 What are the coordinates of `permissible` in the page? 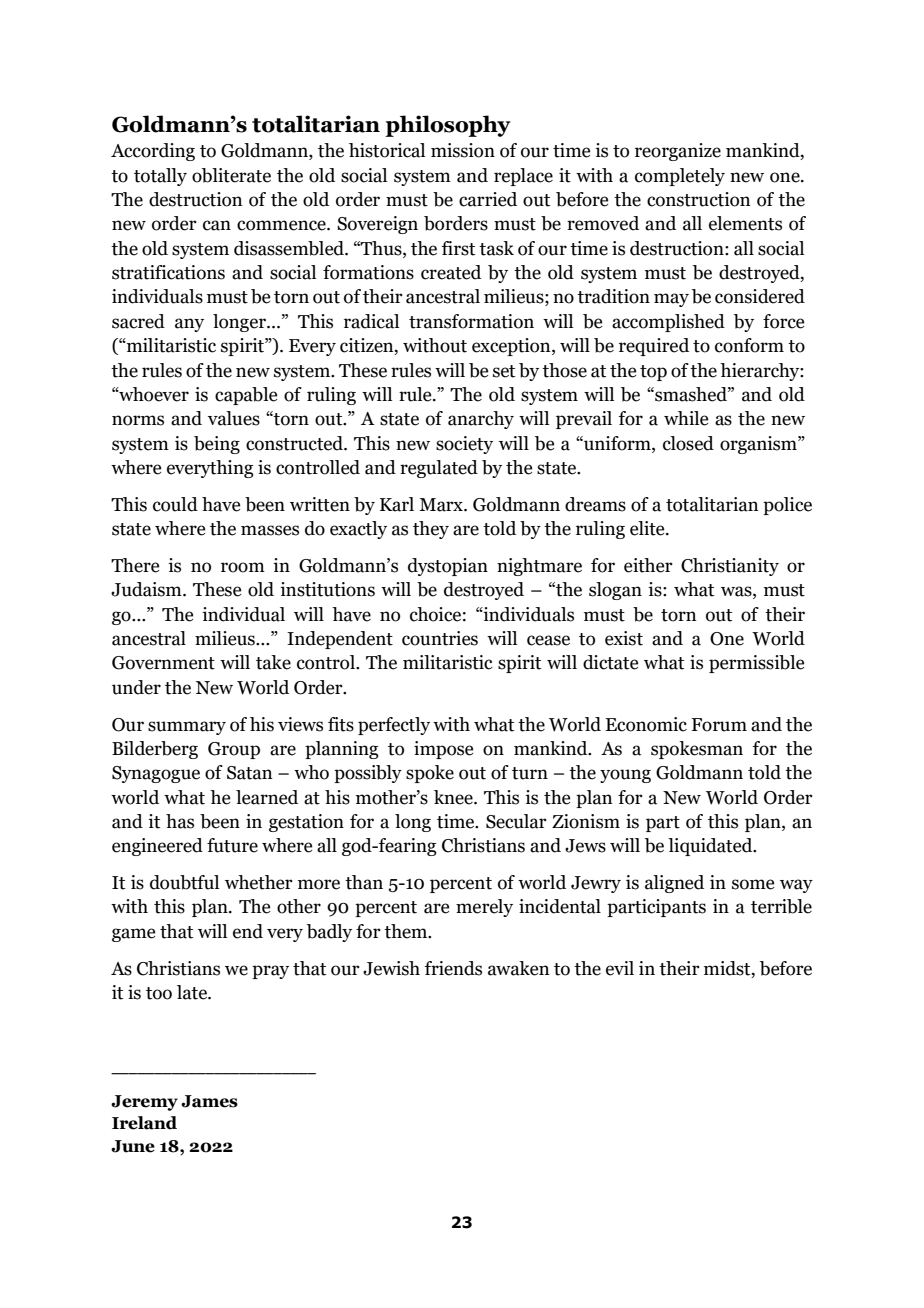 It's located at (756, 664).
